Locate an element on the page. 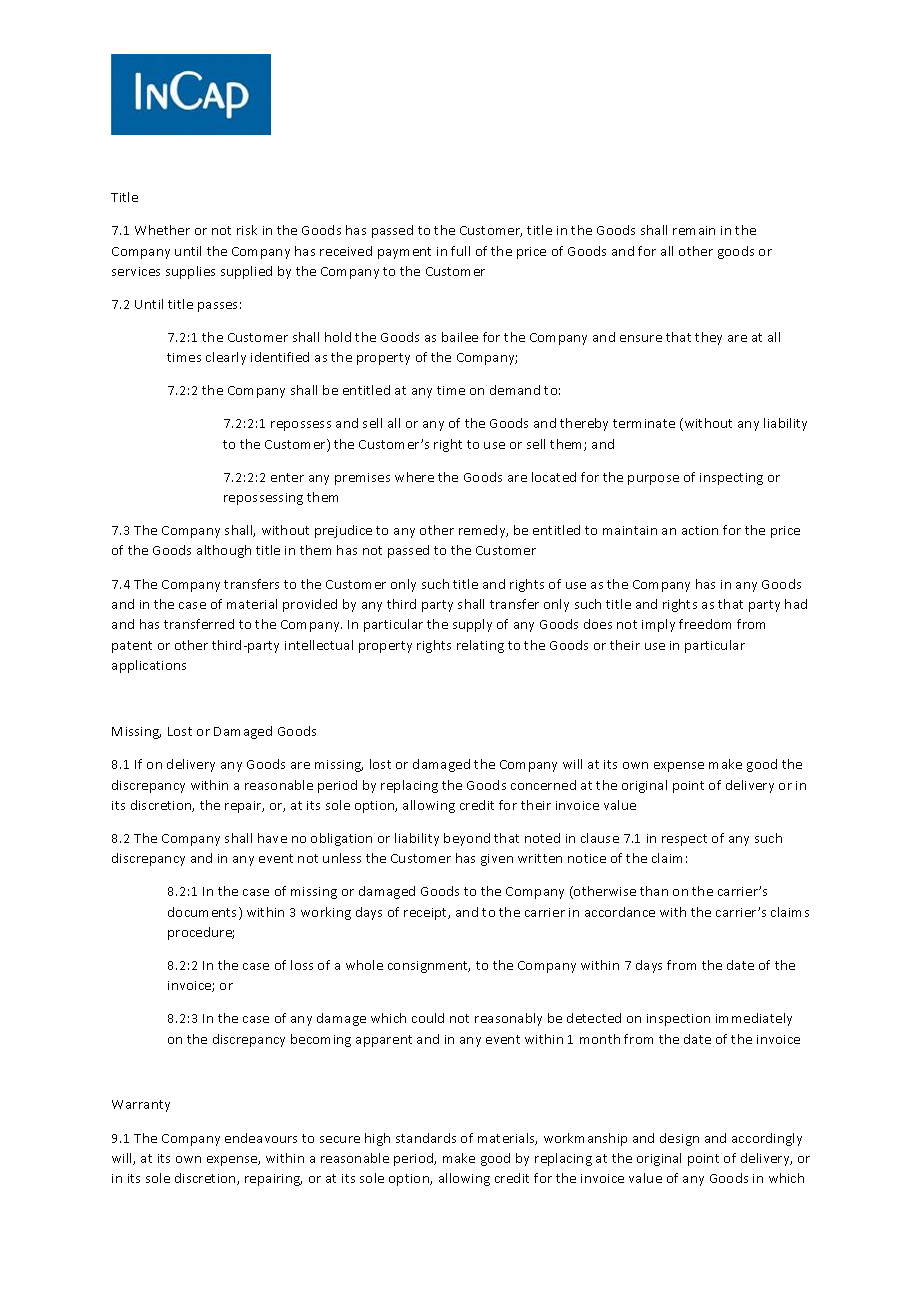 The width and height of the document is (924, 1308). relating is located at coordinates (480, 646).
